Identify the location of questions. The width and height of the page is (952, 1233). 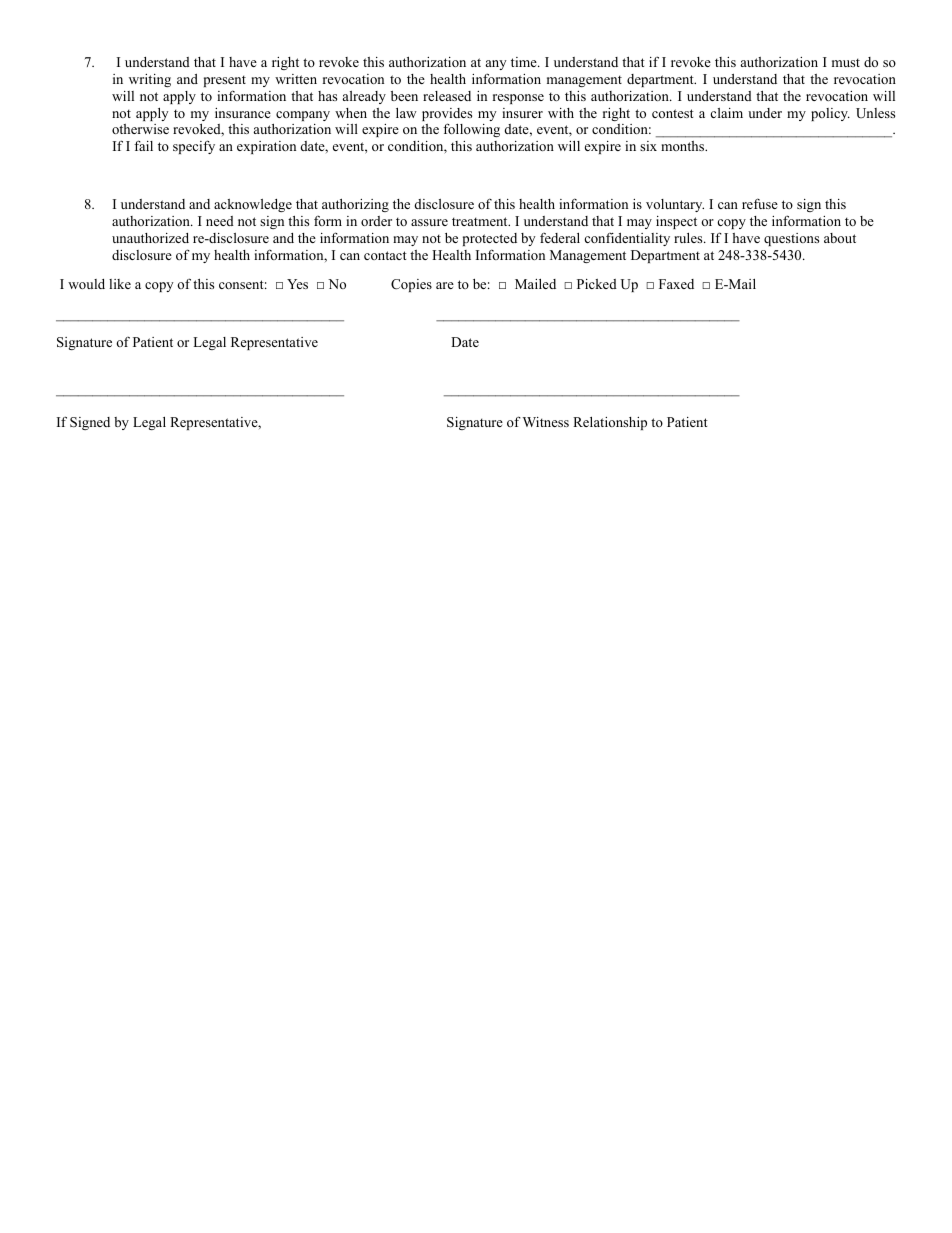
(791, 239).
